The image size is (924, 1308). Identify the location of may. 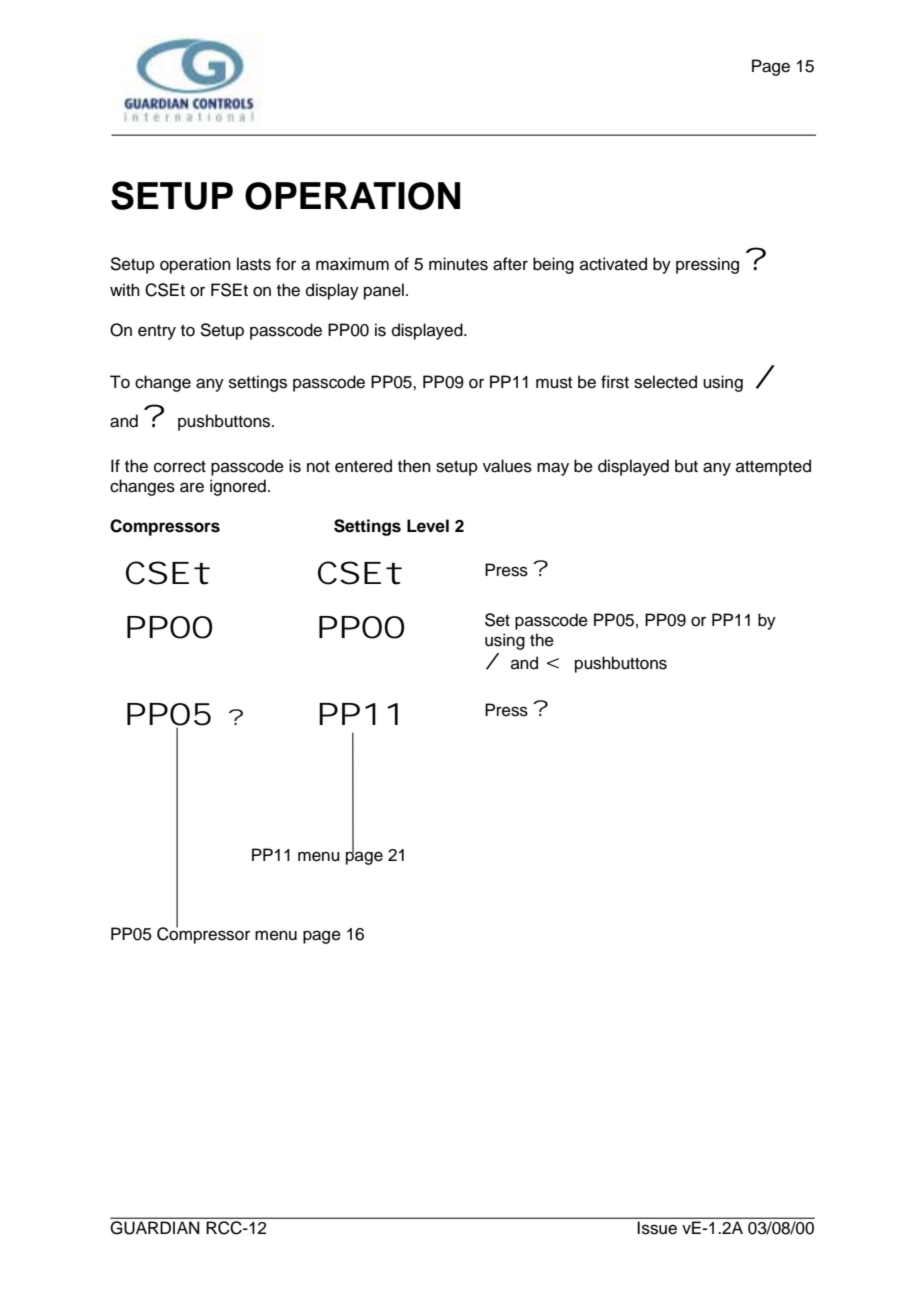
(553, 469).
